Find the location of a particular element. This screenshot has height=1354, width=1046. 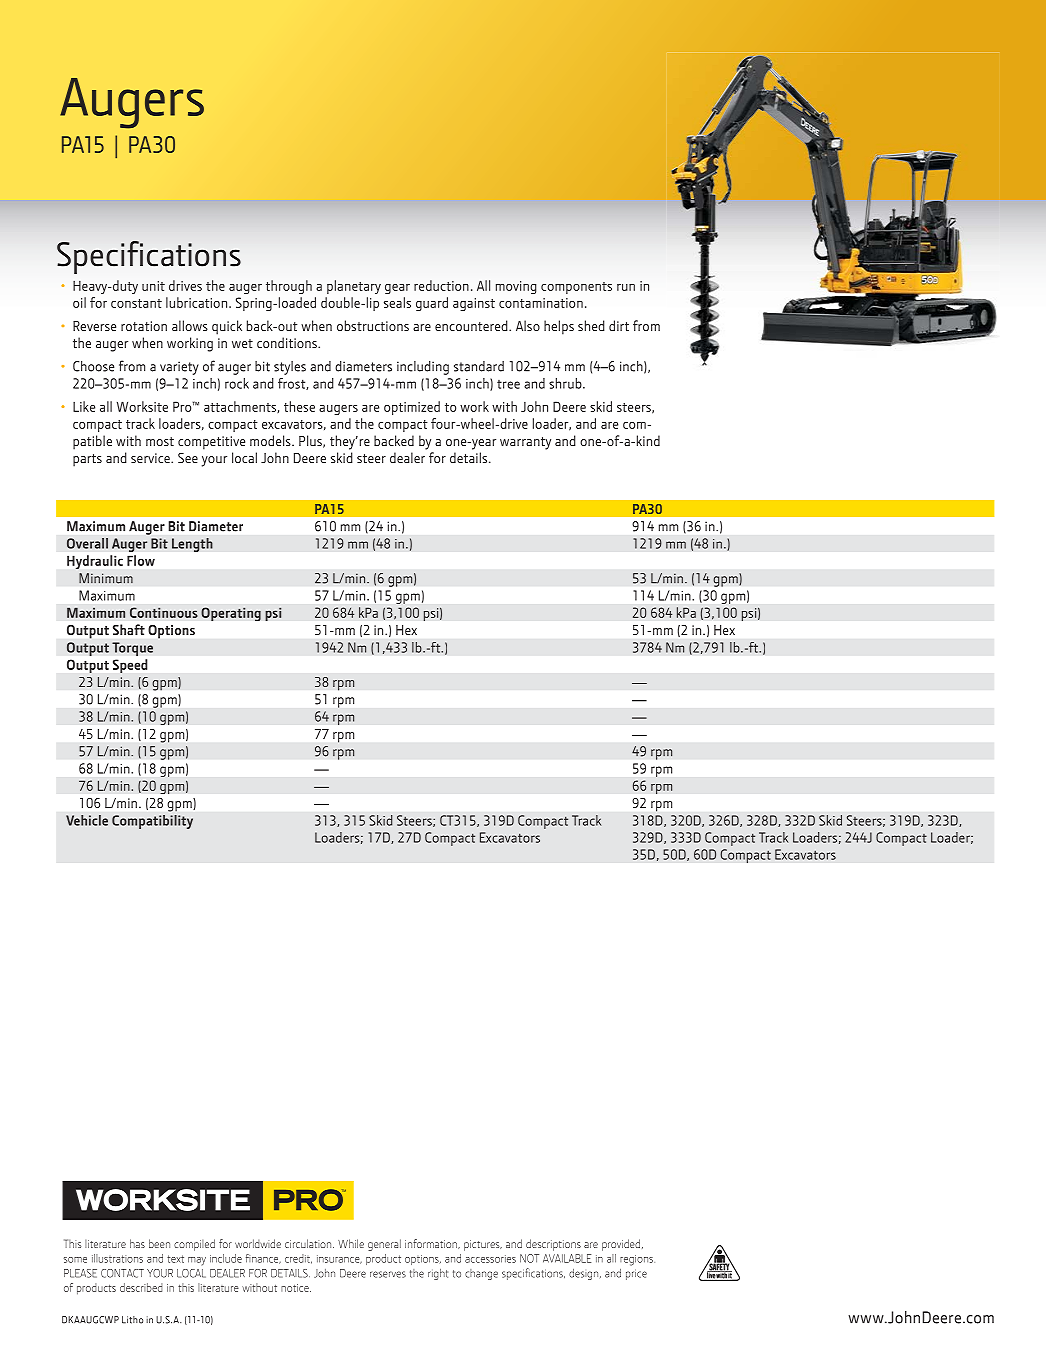

Flow is located at coordinates (141, 560).
